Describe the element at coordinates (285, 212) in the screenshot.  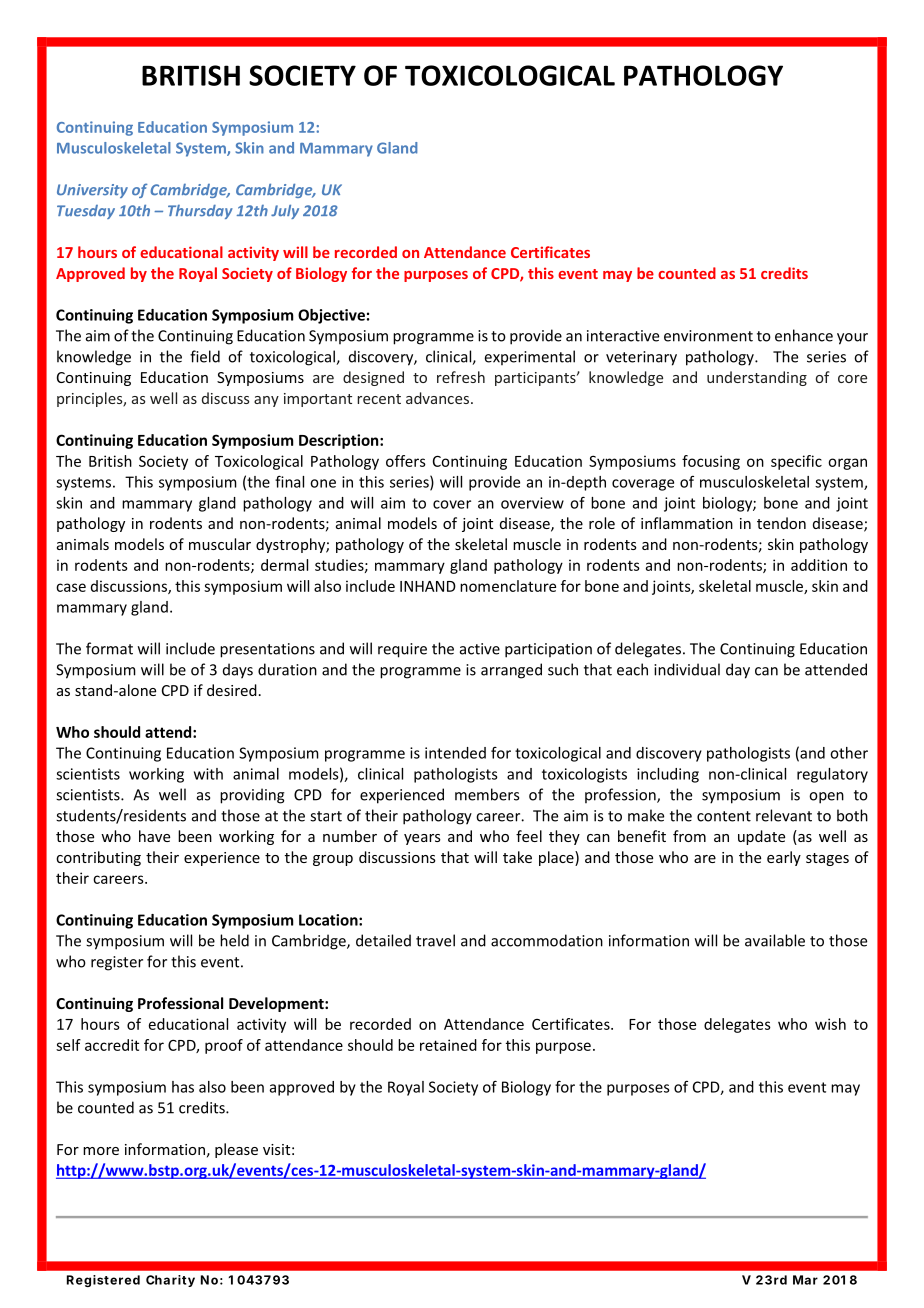
I see `July` at that location.
